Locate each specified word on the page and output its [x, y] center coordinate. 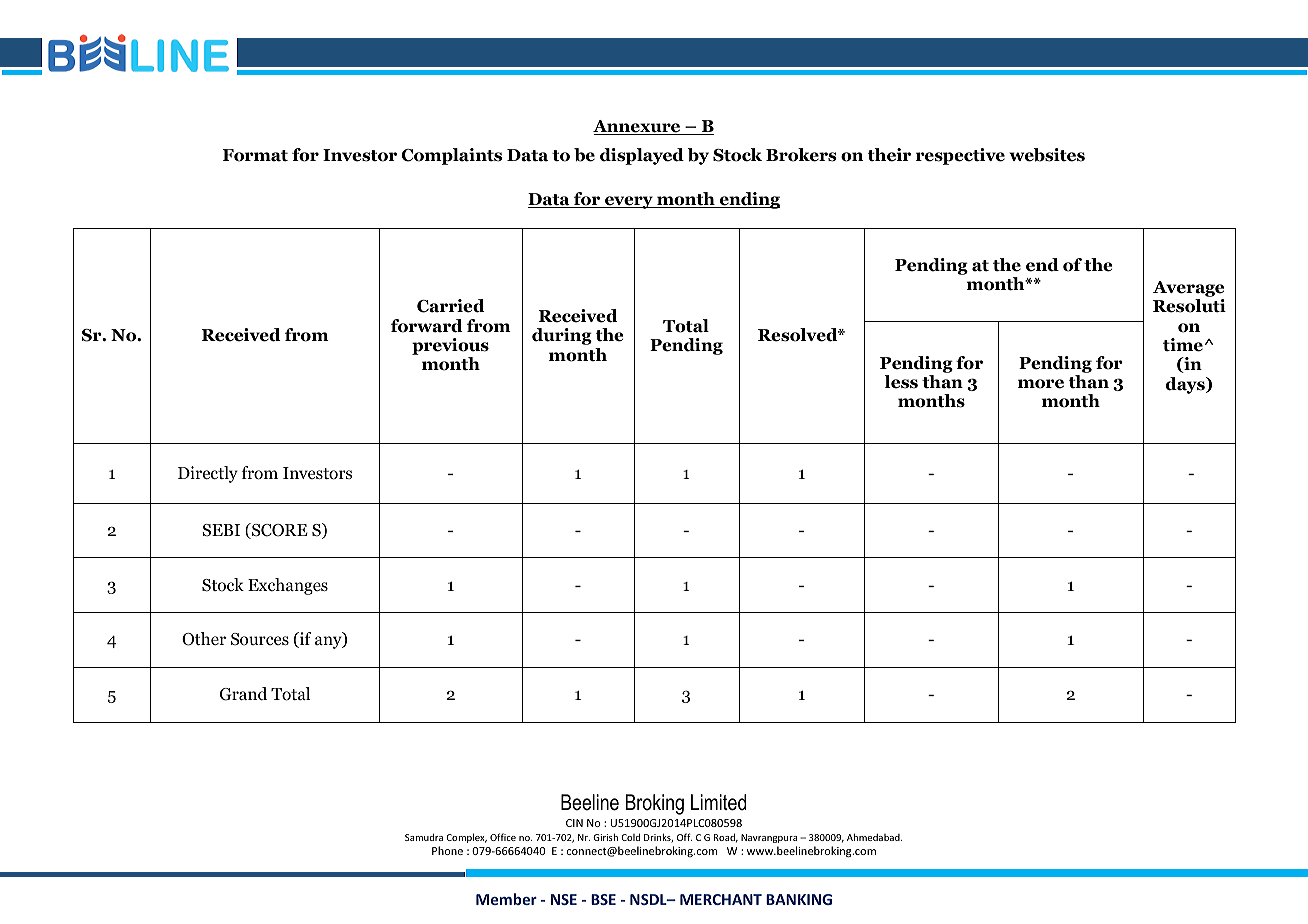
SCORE [279, 531]
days [1186, 385]
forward [427, 326]
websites [1047, 155]
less [901, 382]
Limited [718, 802]
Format [255, 155]
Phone [447, 850]
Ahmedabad [874, 837]
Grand [243, 694]
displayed [642, 156]
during [562, 336]
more [1041, 384]
